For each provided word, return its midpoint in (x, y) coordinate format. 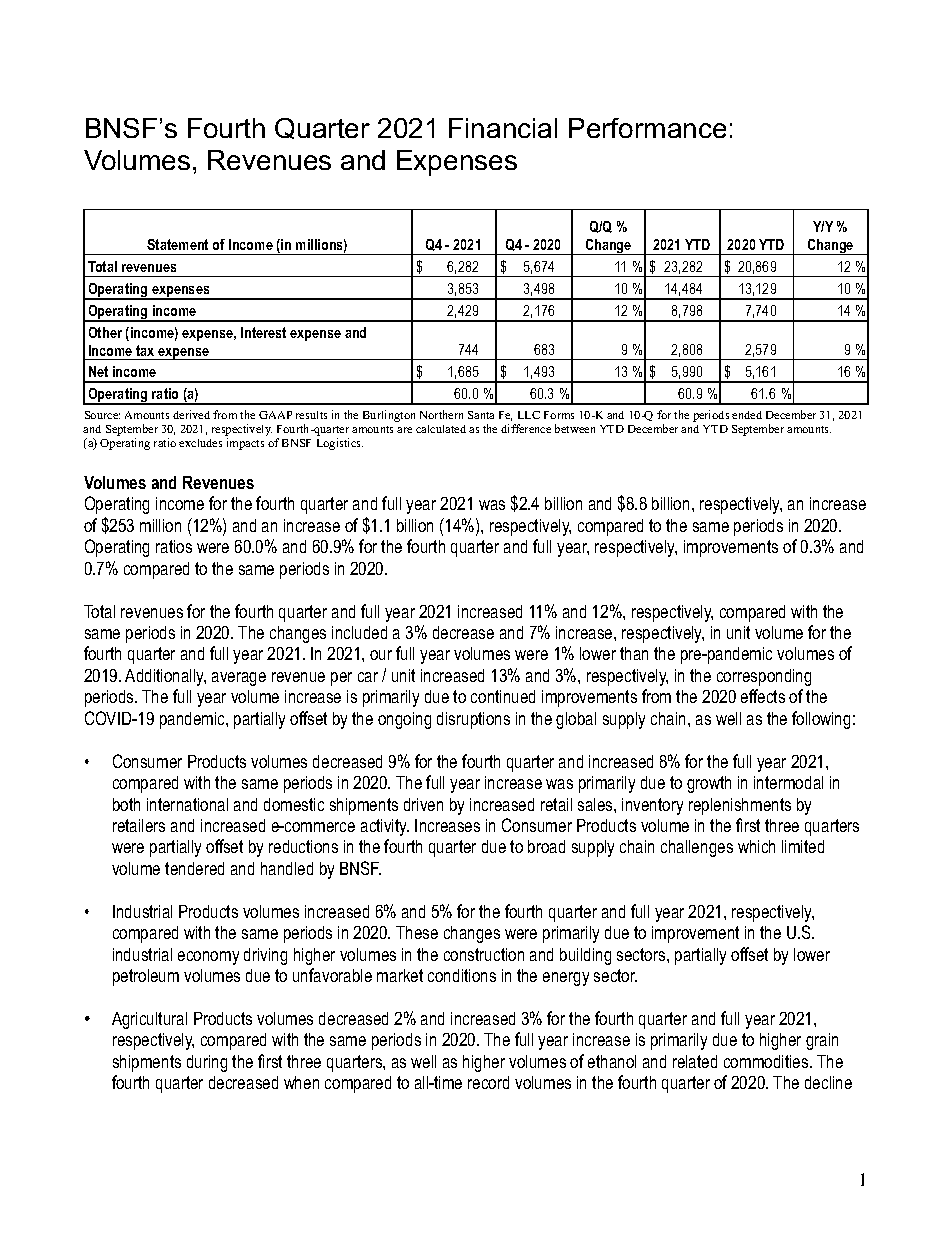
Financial (503, 128)
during (207, 1063)
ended (747, 415)
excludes (200, 443)
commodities (767, 1061)
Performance (647, 128)
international (187, 804)
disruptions (473, 720)
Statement (177, 244)
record (488, 1082)
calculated (441, 429)
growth (709, 784)
